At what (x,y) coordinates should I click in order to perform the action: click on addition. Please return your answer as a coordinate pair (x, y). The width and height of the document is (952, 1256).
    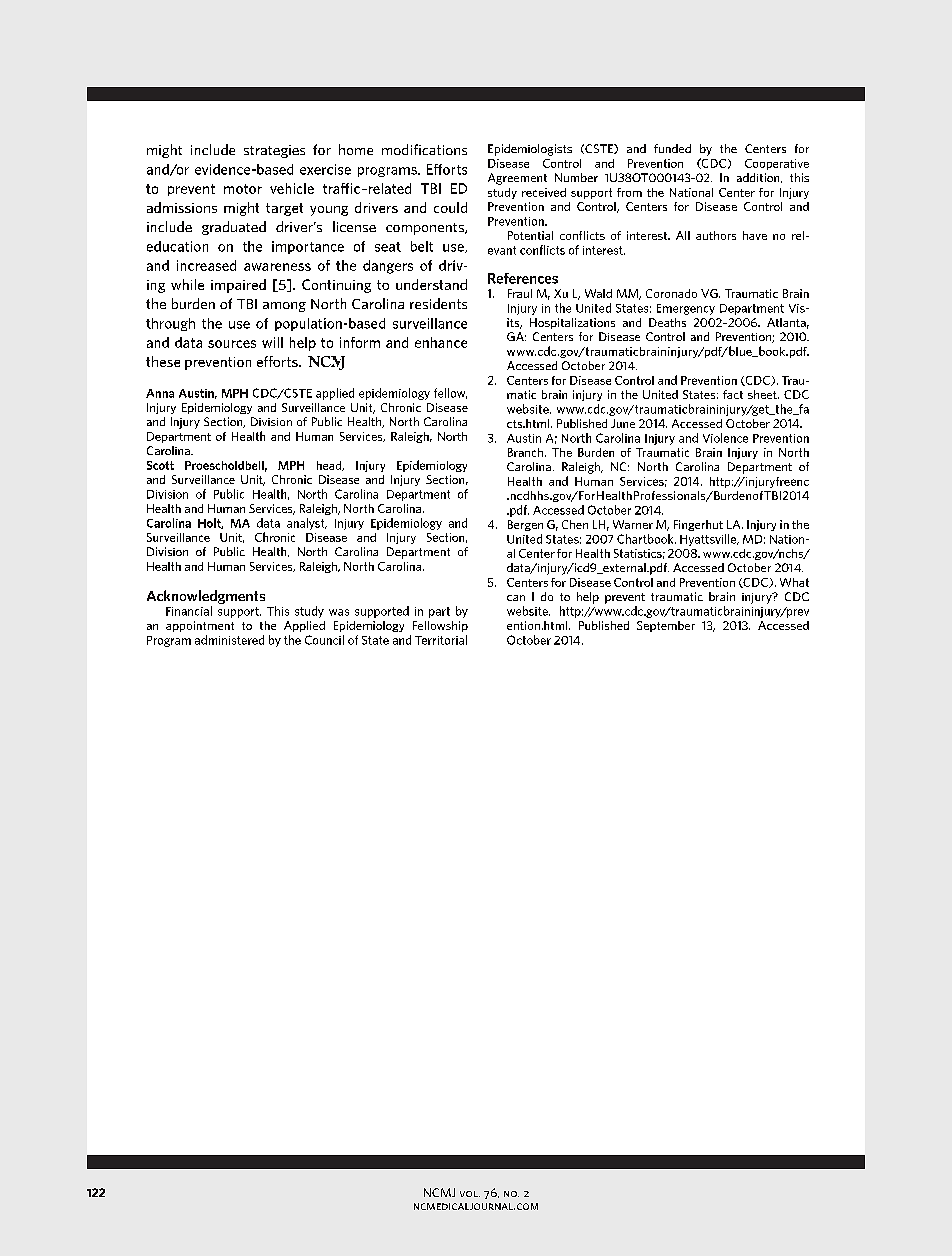
    Looking at the image, I should click on (759, 178).
